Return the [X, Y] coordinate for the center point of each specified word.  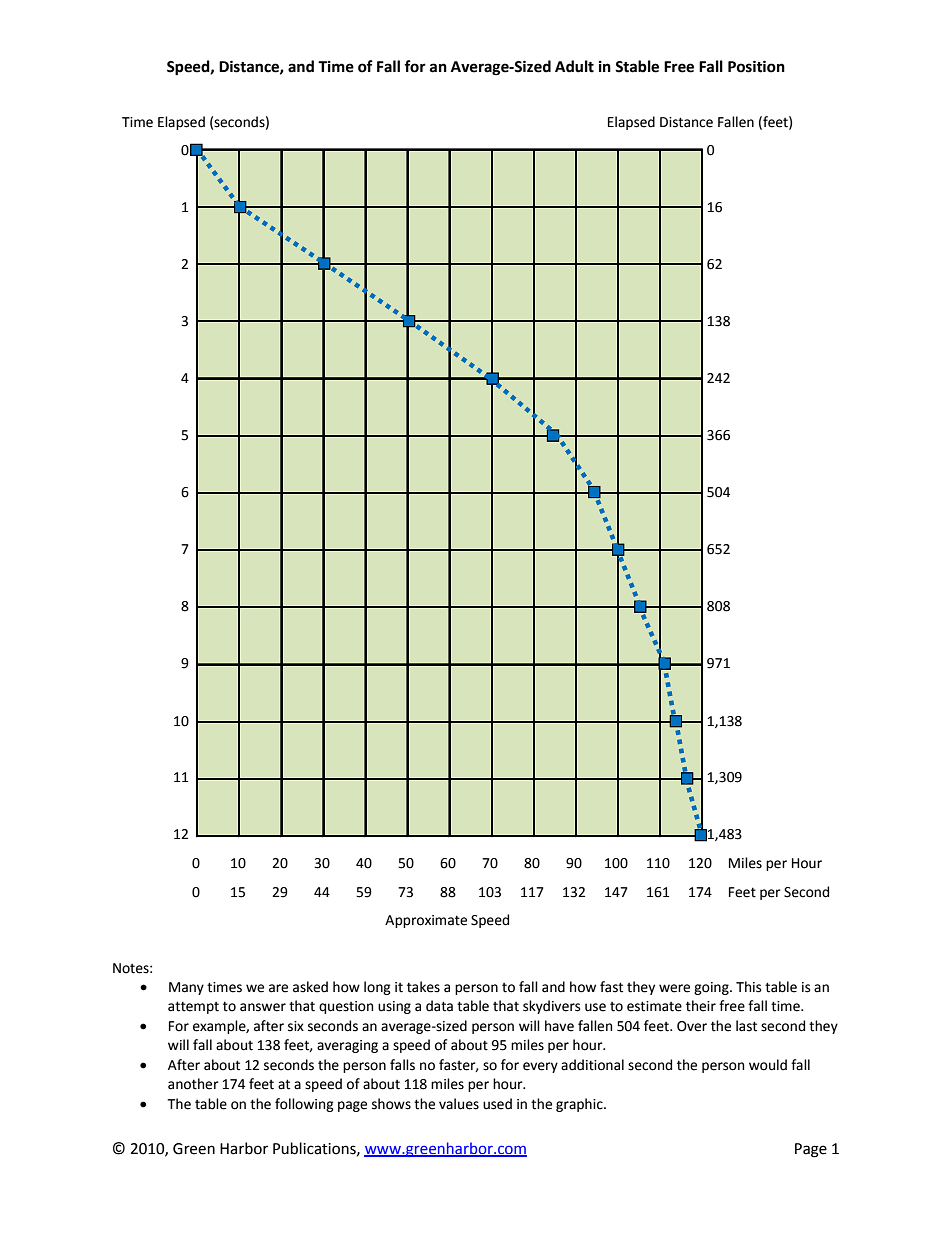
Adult [574, 66]
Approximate [426, 921]
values [459, 1104]
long [377, 988]
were [674, 988]
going [712, 988]
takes [423, 987]
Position [756, 66]
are [278, 988]
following [304, 1105]
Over [692, 1026]
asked [310, 987]
